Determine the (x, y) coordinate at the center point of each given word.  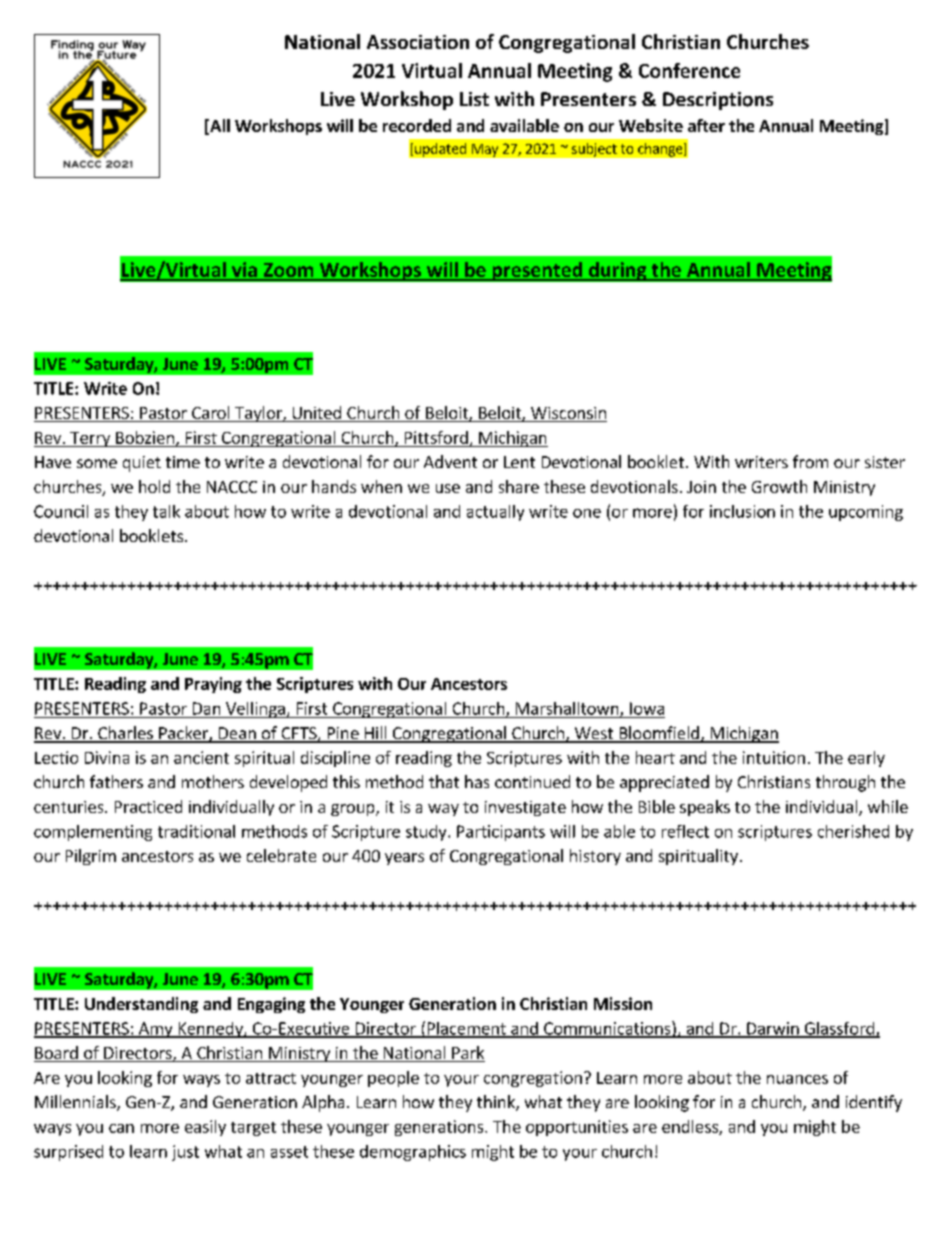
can (121, 1128)
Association (418, 42)
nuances (797, 1079)
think (497, 1103)
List (474, 99)
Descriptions (718, 101)
